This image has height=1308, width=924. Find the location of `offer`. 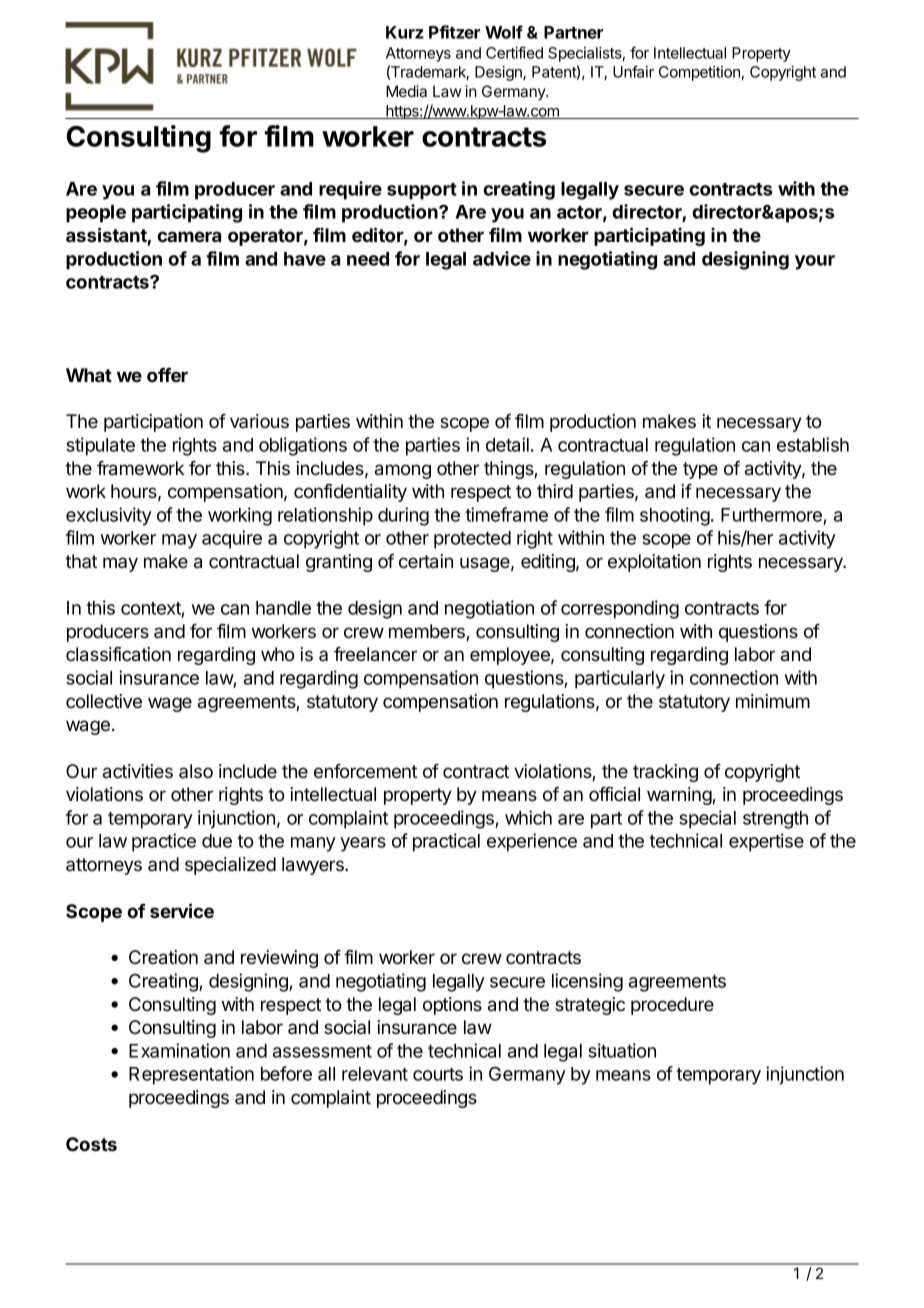

offer is located at coordinates (167, 375).
